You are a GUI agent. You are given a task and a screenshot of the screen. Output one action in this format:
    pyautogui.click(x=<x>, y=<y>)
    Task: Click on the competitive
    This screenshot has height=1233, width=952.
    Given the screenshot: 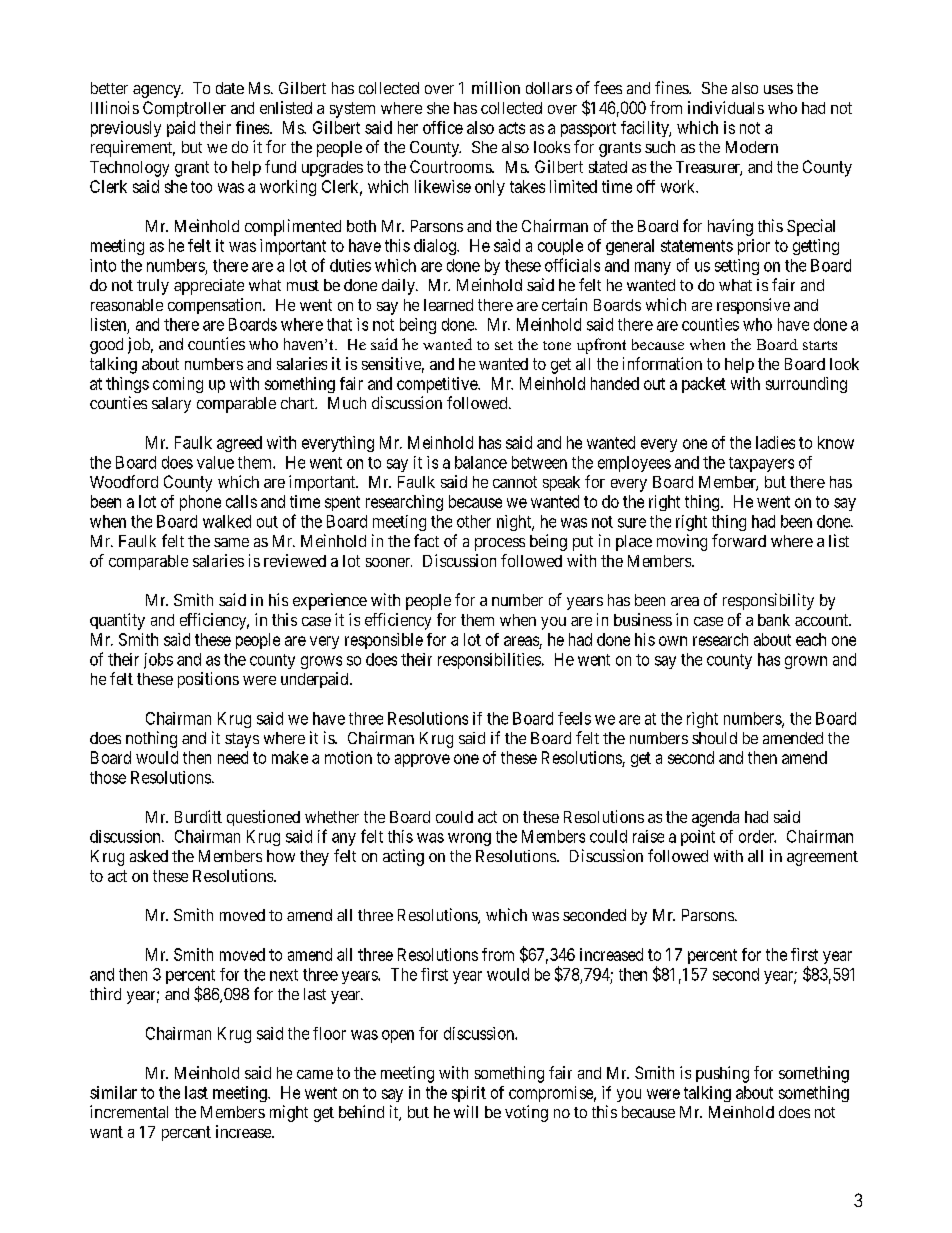 What is the action you would take?
    pyautogui.click(x=438, y=385)
